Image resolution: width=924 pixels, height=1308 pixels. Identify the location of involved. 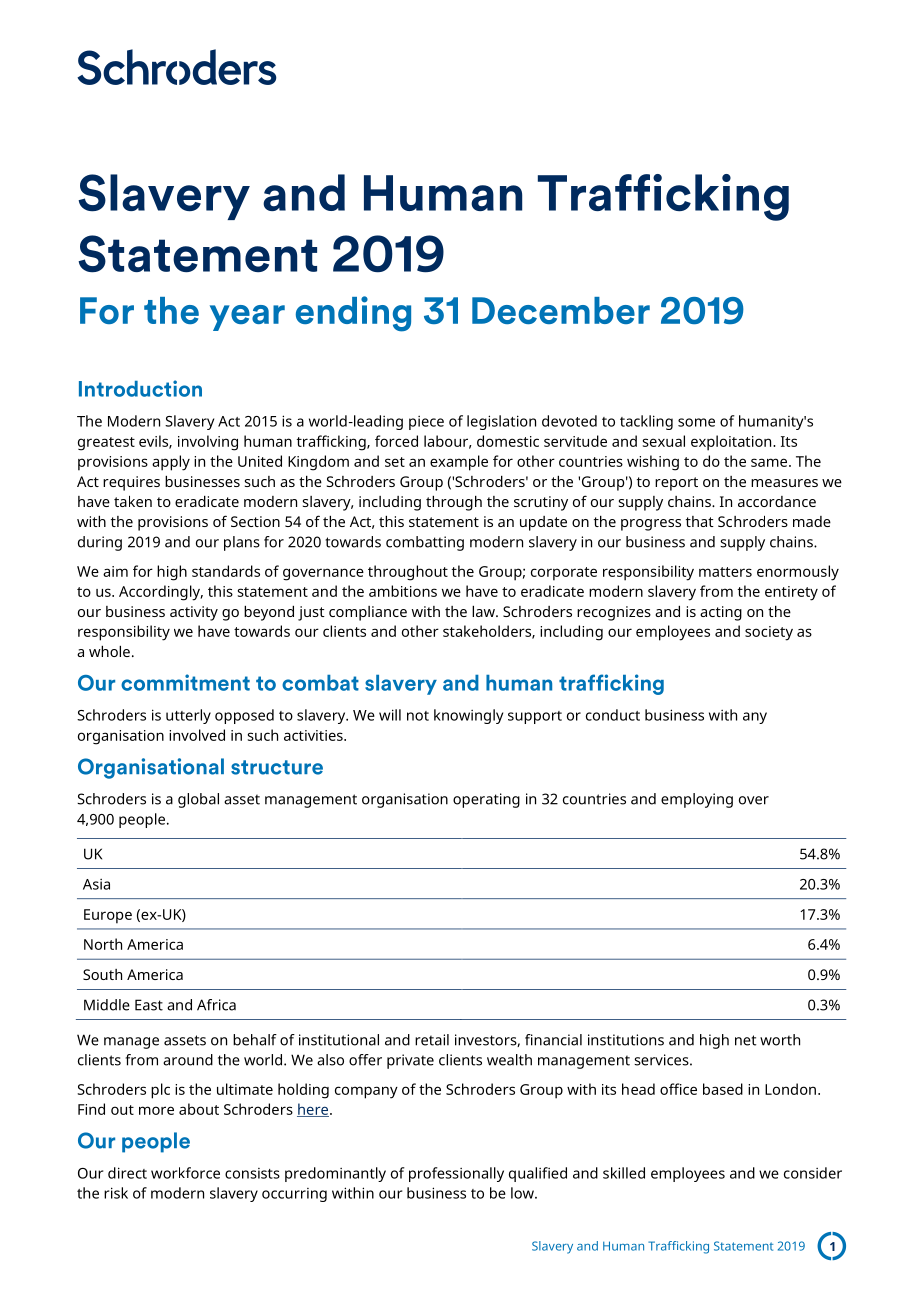
(197, 735).
